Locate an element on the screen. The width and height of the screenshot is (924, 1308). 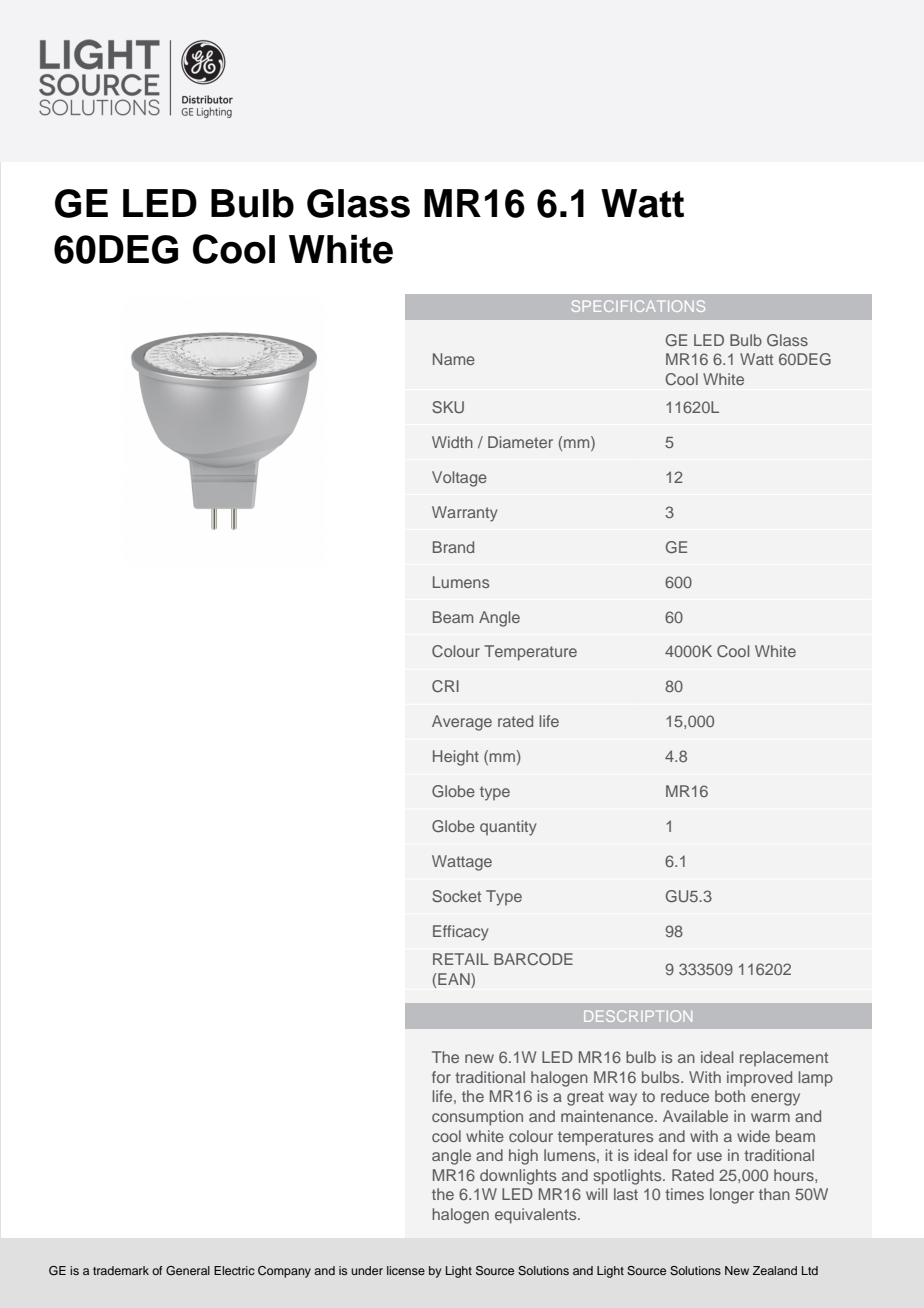
replacement is located at coordinates (784, 1058).
